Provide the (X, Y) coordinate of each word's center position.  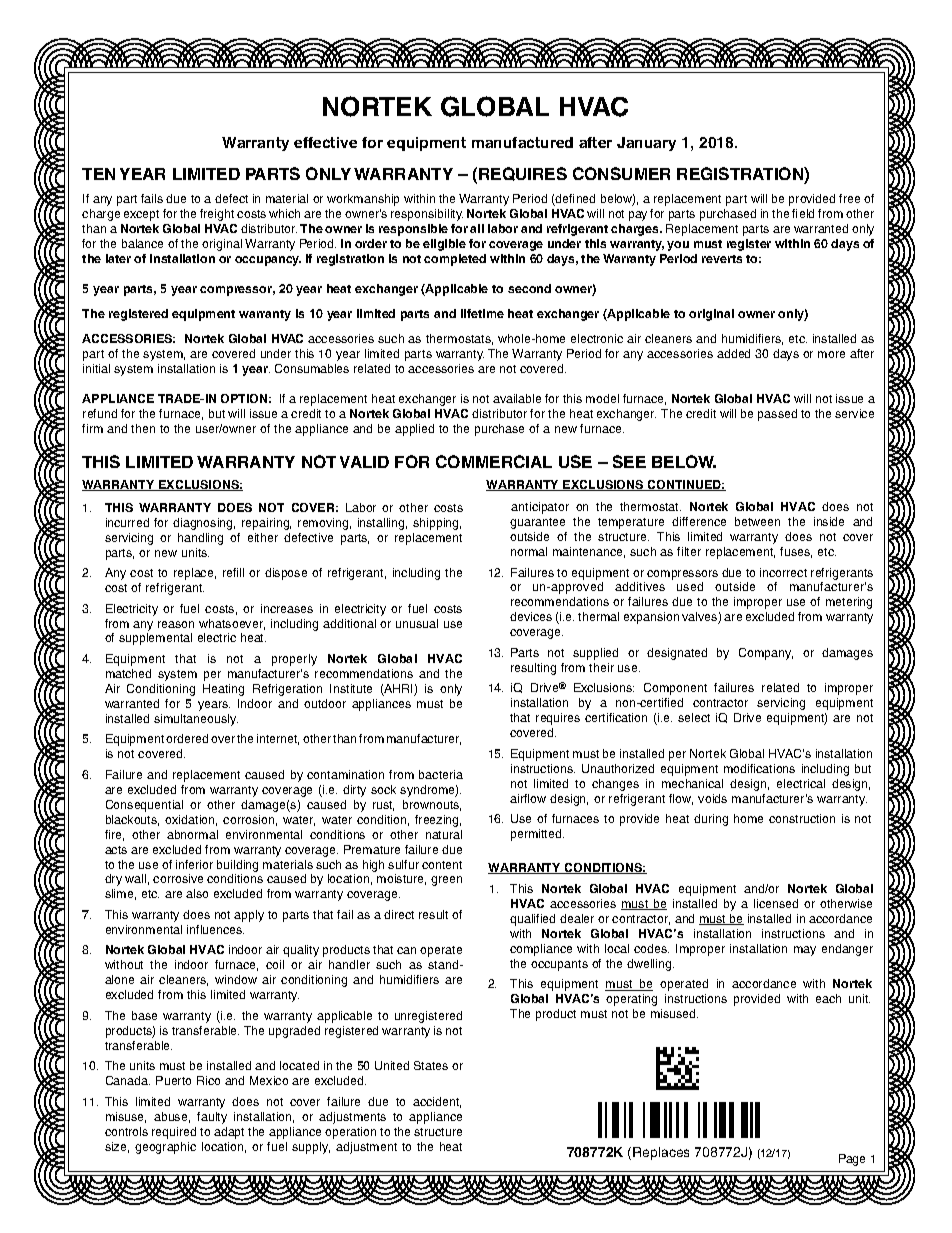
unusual (417, 623)
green (446, 881)
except (141, 215)
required (174, 1133)
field (803, 213)
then (143, 428)
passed (777, 415)
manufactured (522, 142)
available (517, 398)
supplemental (155, 639)
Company (766, 654)
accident (437, 1102)
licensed (776, 903)
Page (852, 1160)
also (197, 893)
